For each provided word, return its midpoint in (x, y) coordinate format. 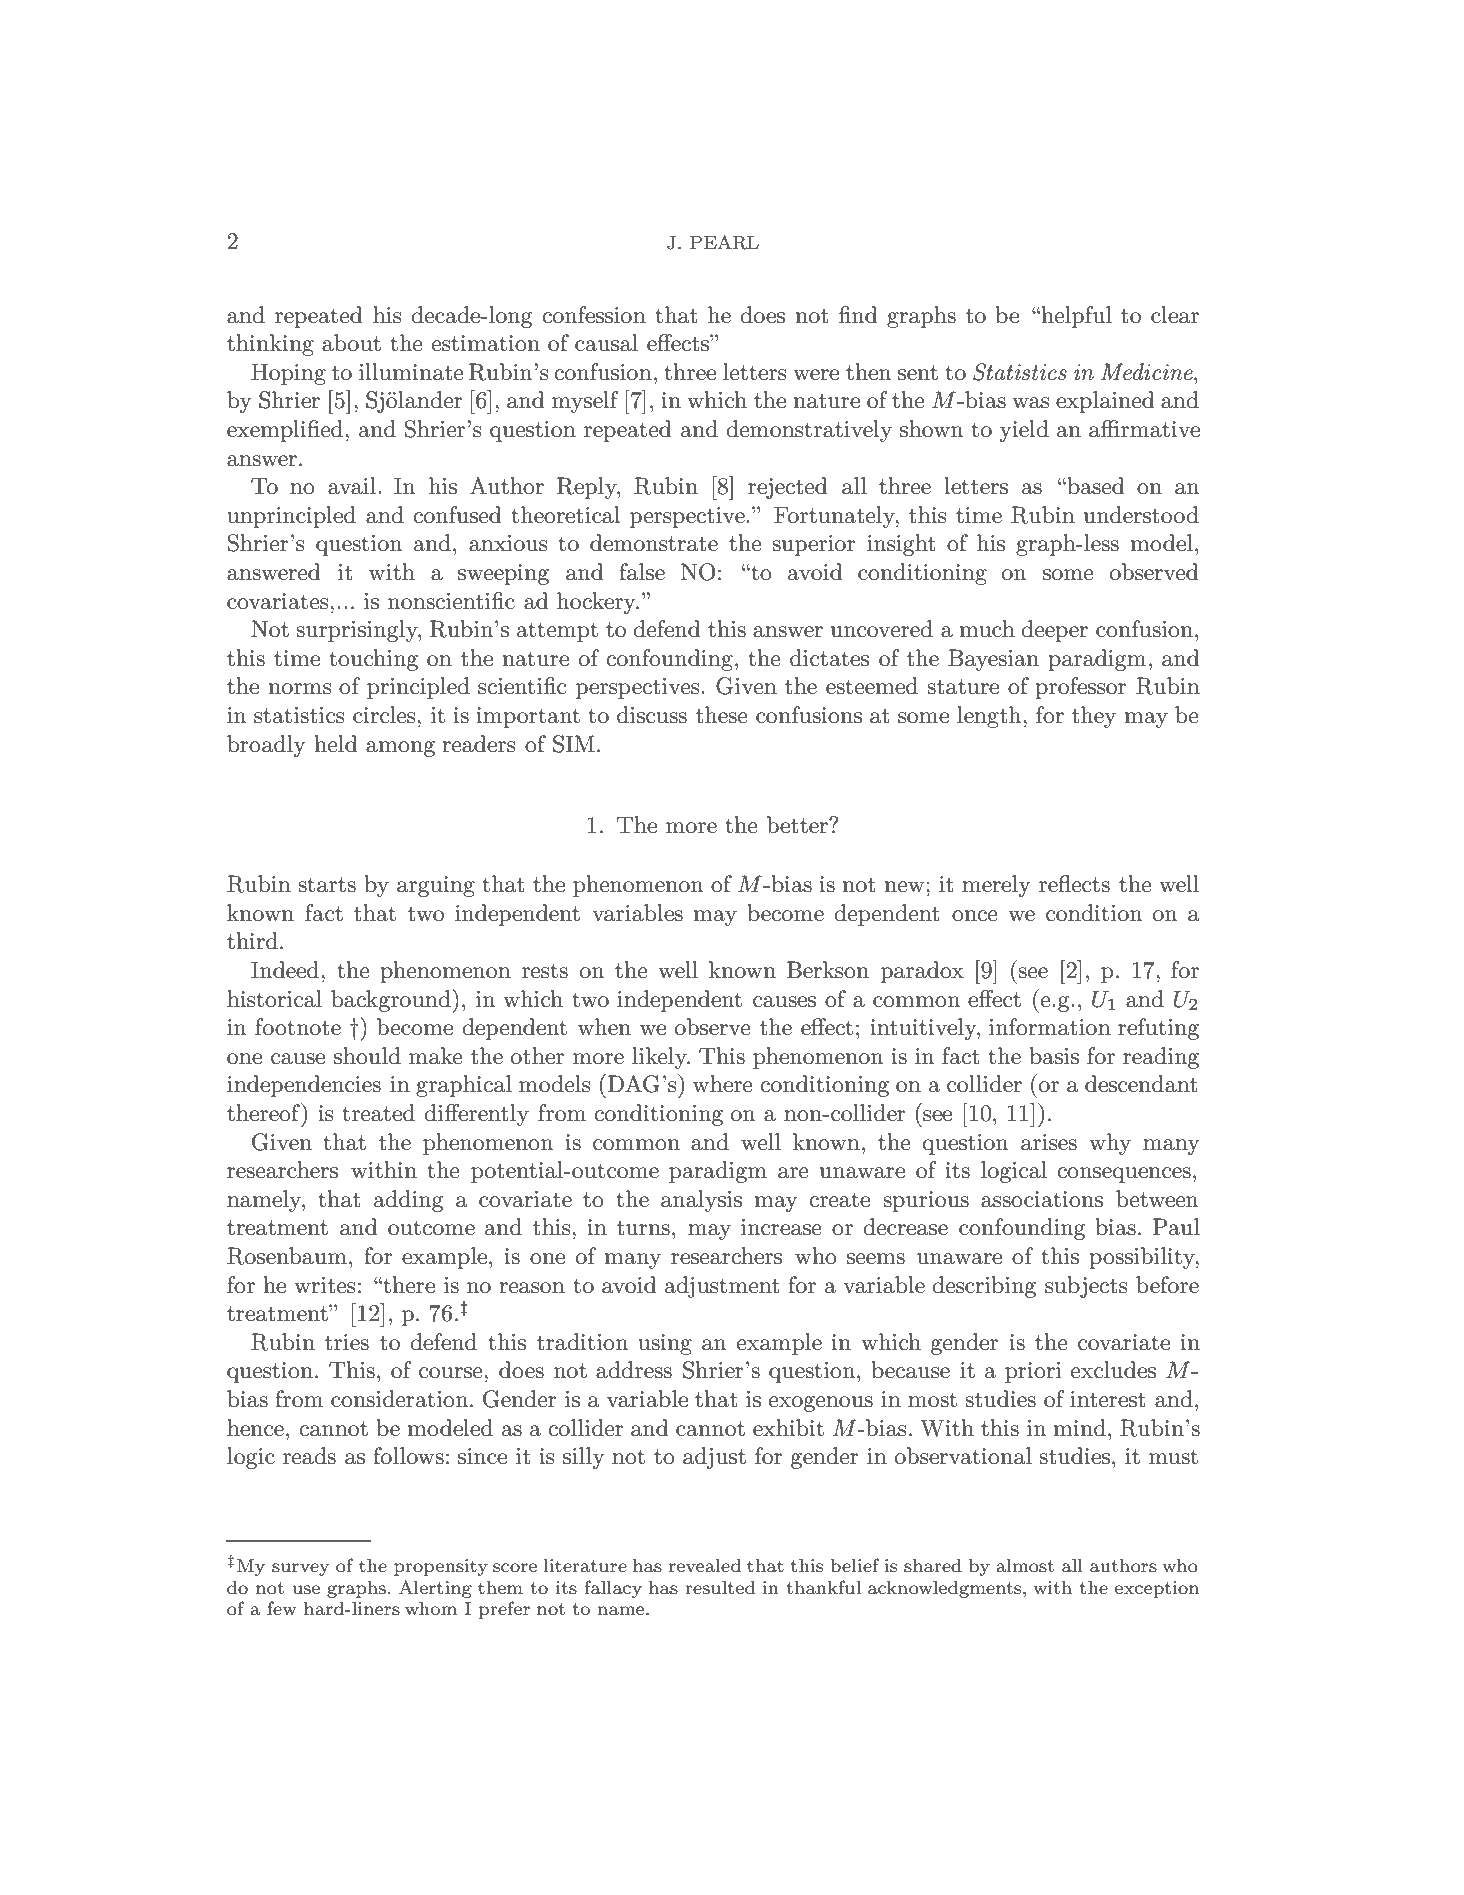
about (351, 343)
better (798, 825)
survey (300, 1569)
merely (996, 886)
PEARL (724, 242)
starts (327, 885)
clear (1175, 315)
